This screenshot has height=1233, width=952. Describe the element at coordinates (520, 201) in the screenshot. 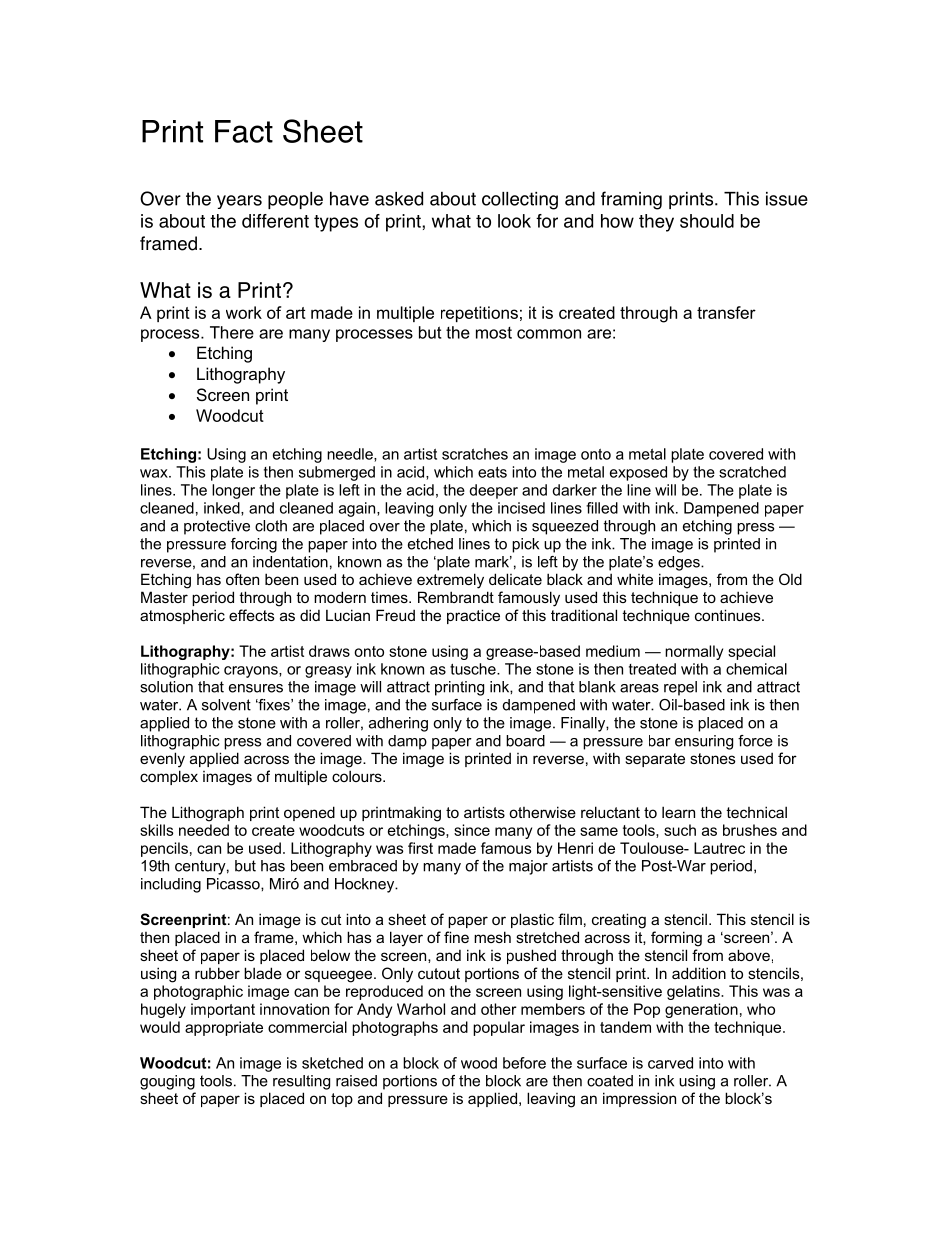

I see `collecting` at that location.
